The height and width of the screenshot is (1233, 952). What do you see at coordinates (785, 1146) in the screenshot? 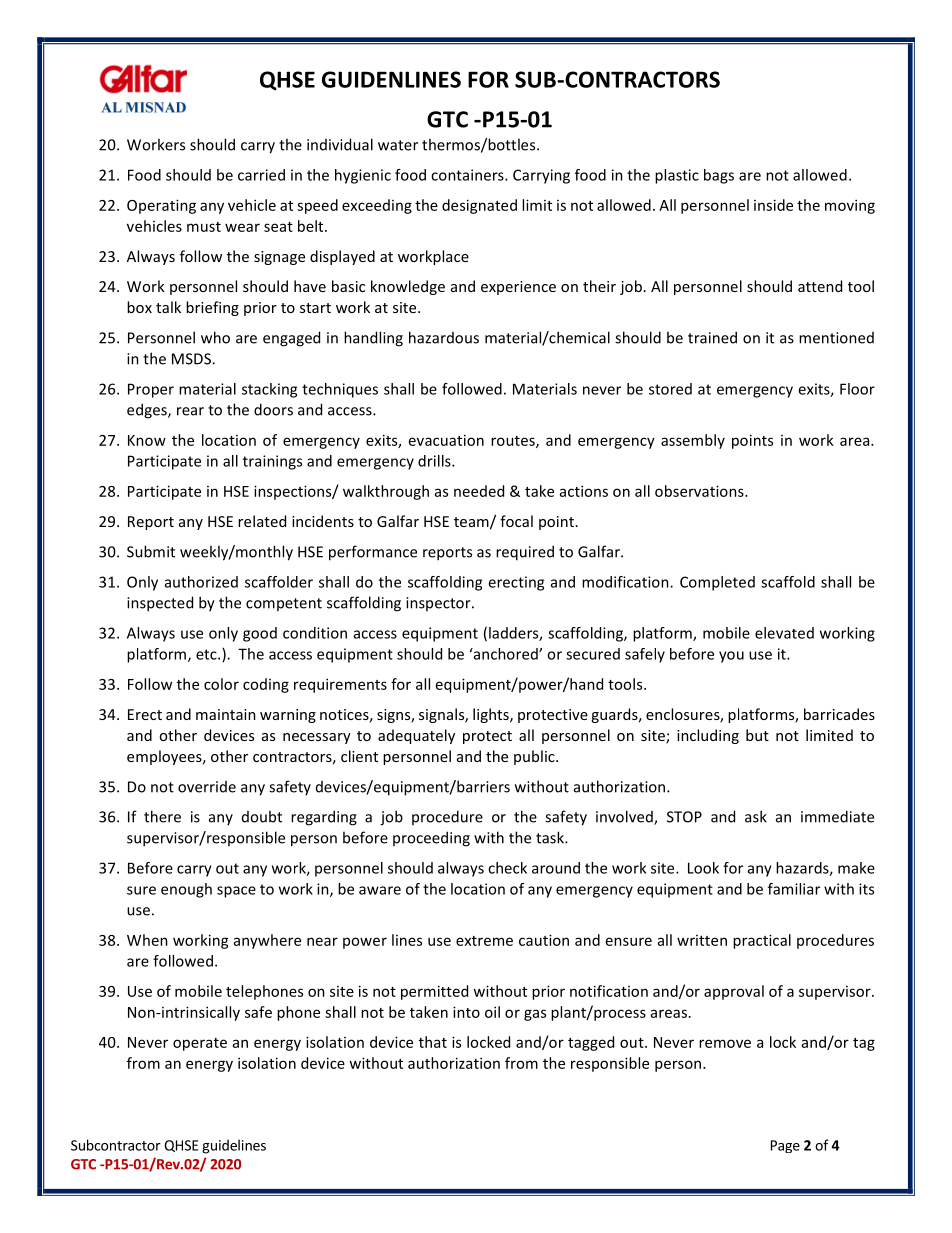
I see `Page` at bounding box center [785, 1146].
